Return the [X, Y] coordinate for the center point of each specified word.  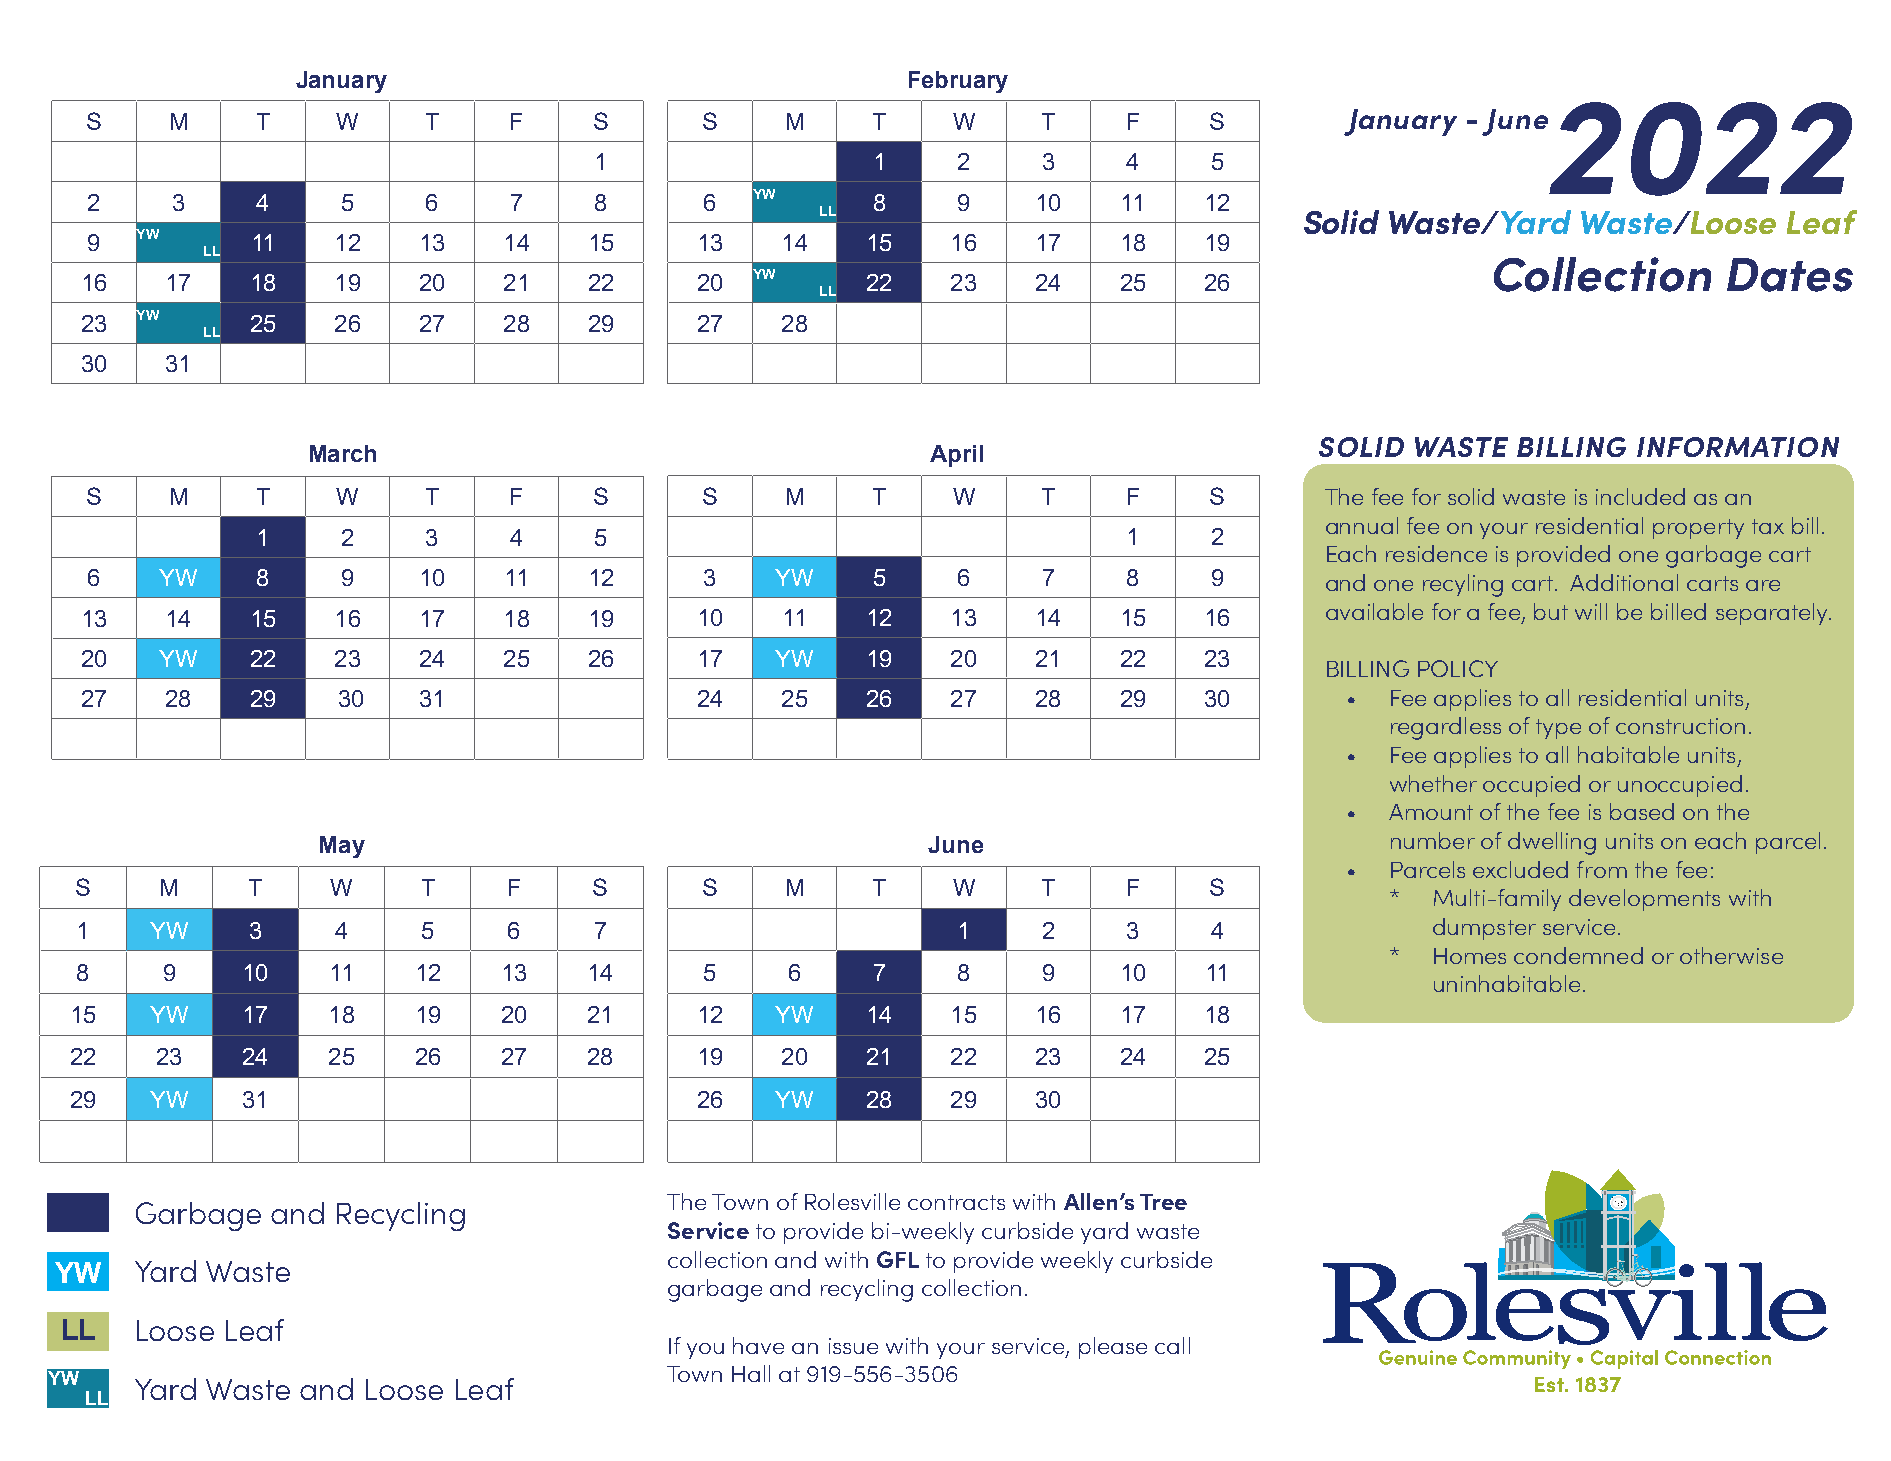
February [958, 82]
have [758, 1345]
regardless [1446, 728]
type [1558, 729]
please [1113, 1348]
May [342, 847]
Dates [1790, 275]
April [956, 456]
